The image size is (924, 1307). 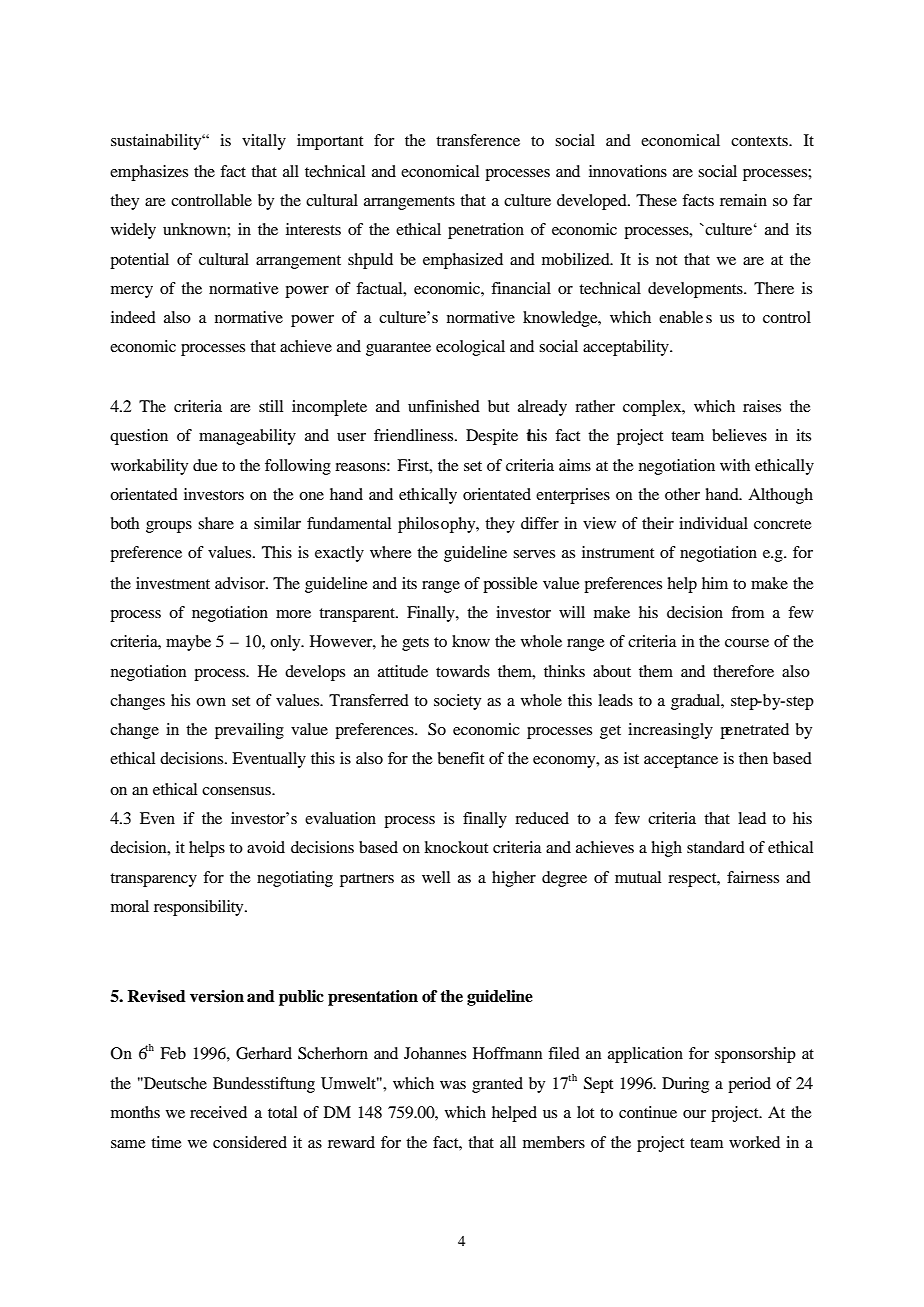 I want to click on transference, so click(x=478, y=140).
